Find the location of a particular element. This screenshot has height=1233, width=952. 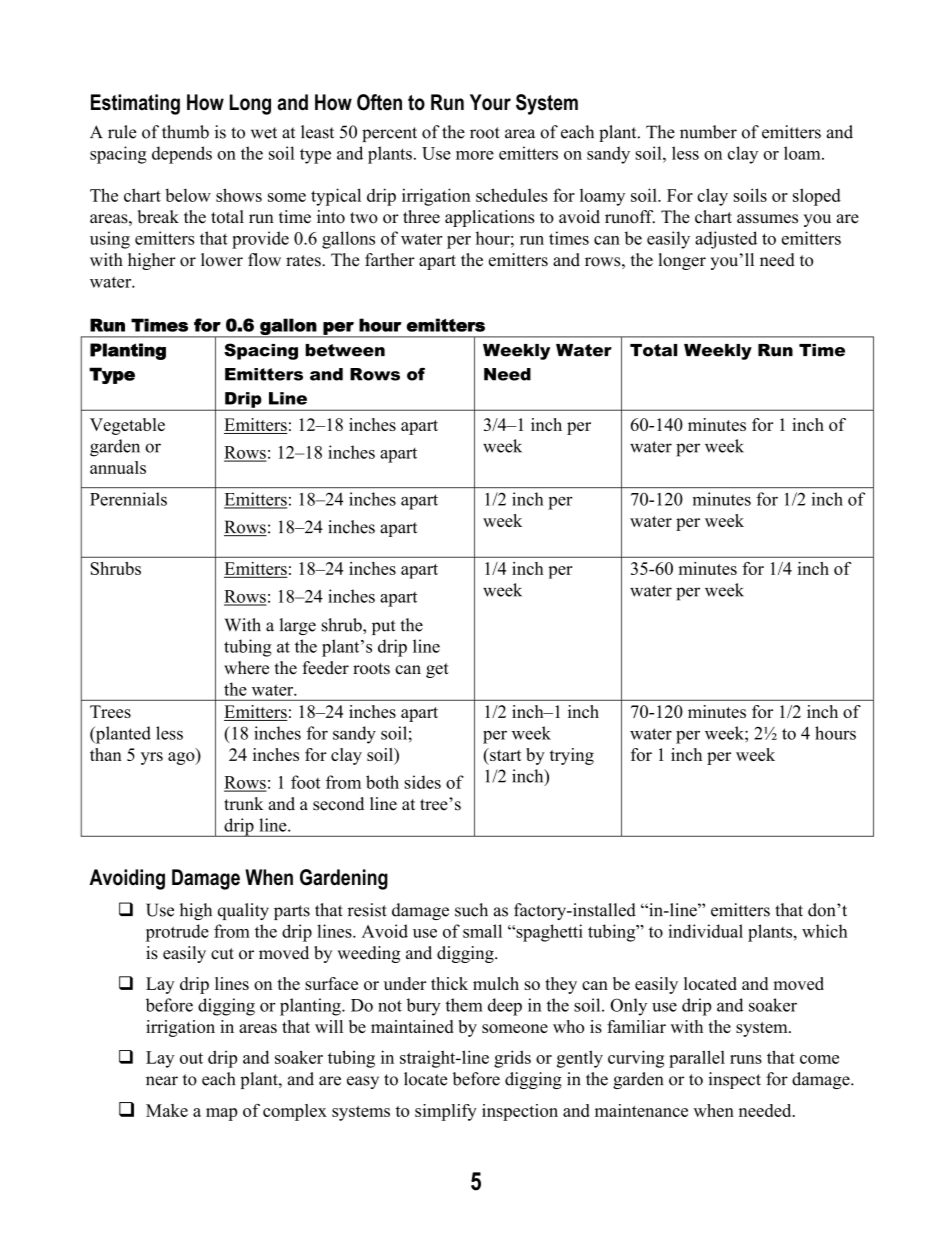

near is located at coordinates (162, 1081).
